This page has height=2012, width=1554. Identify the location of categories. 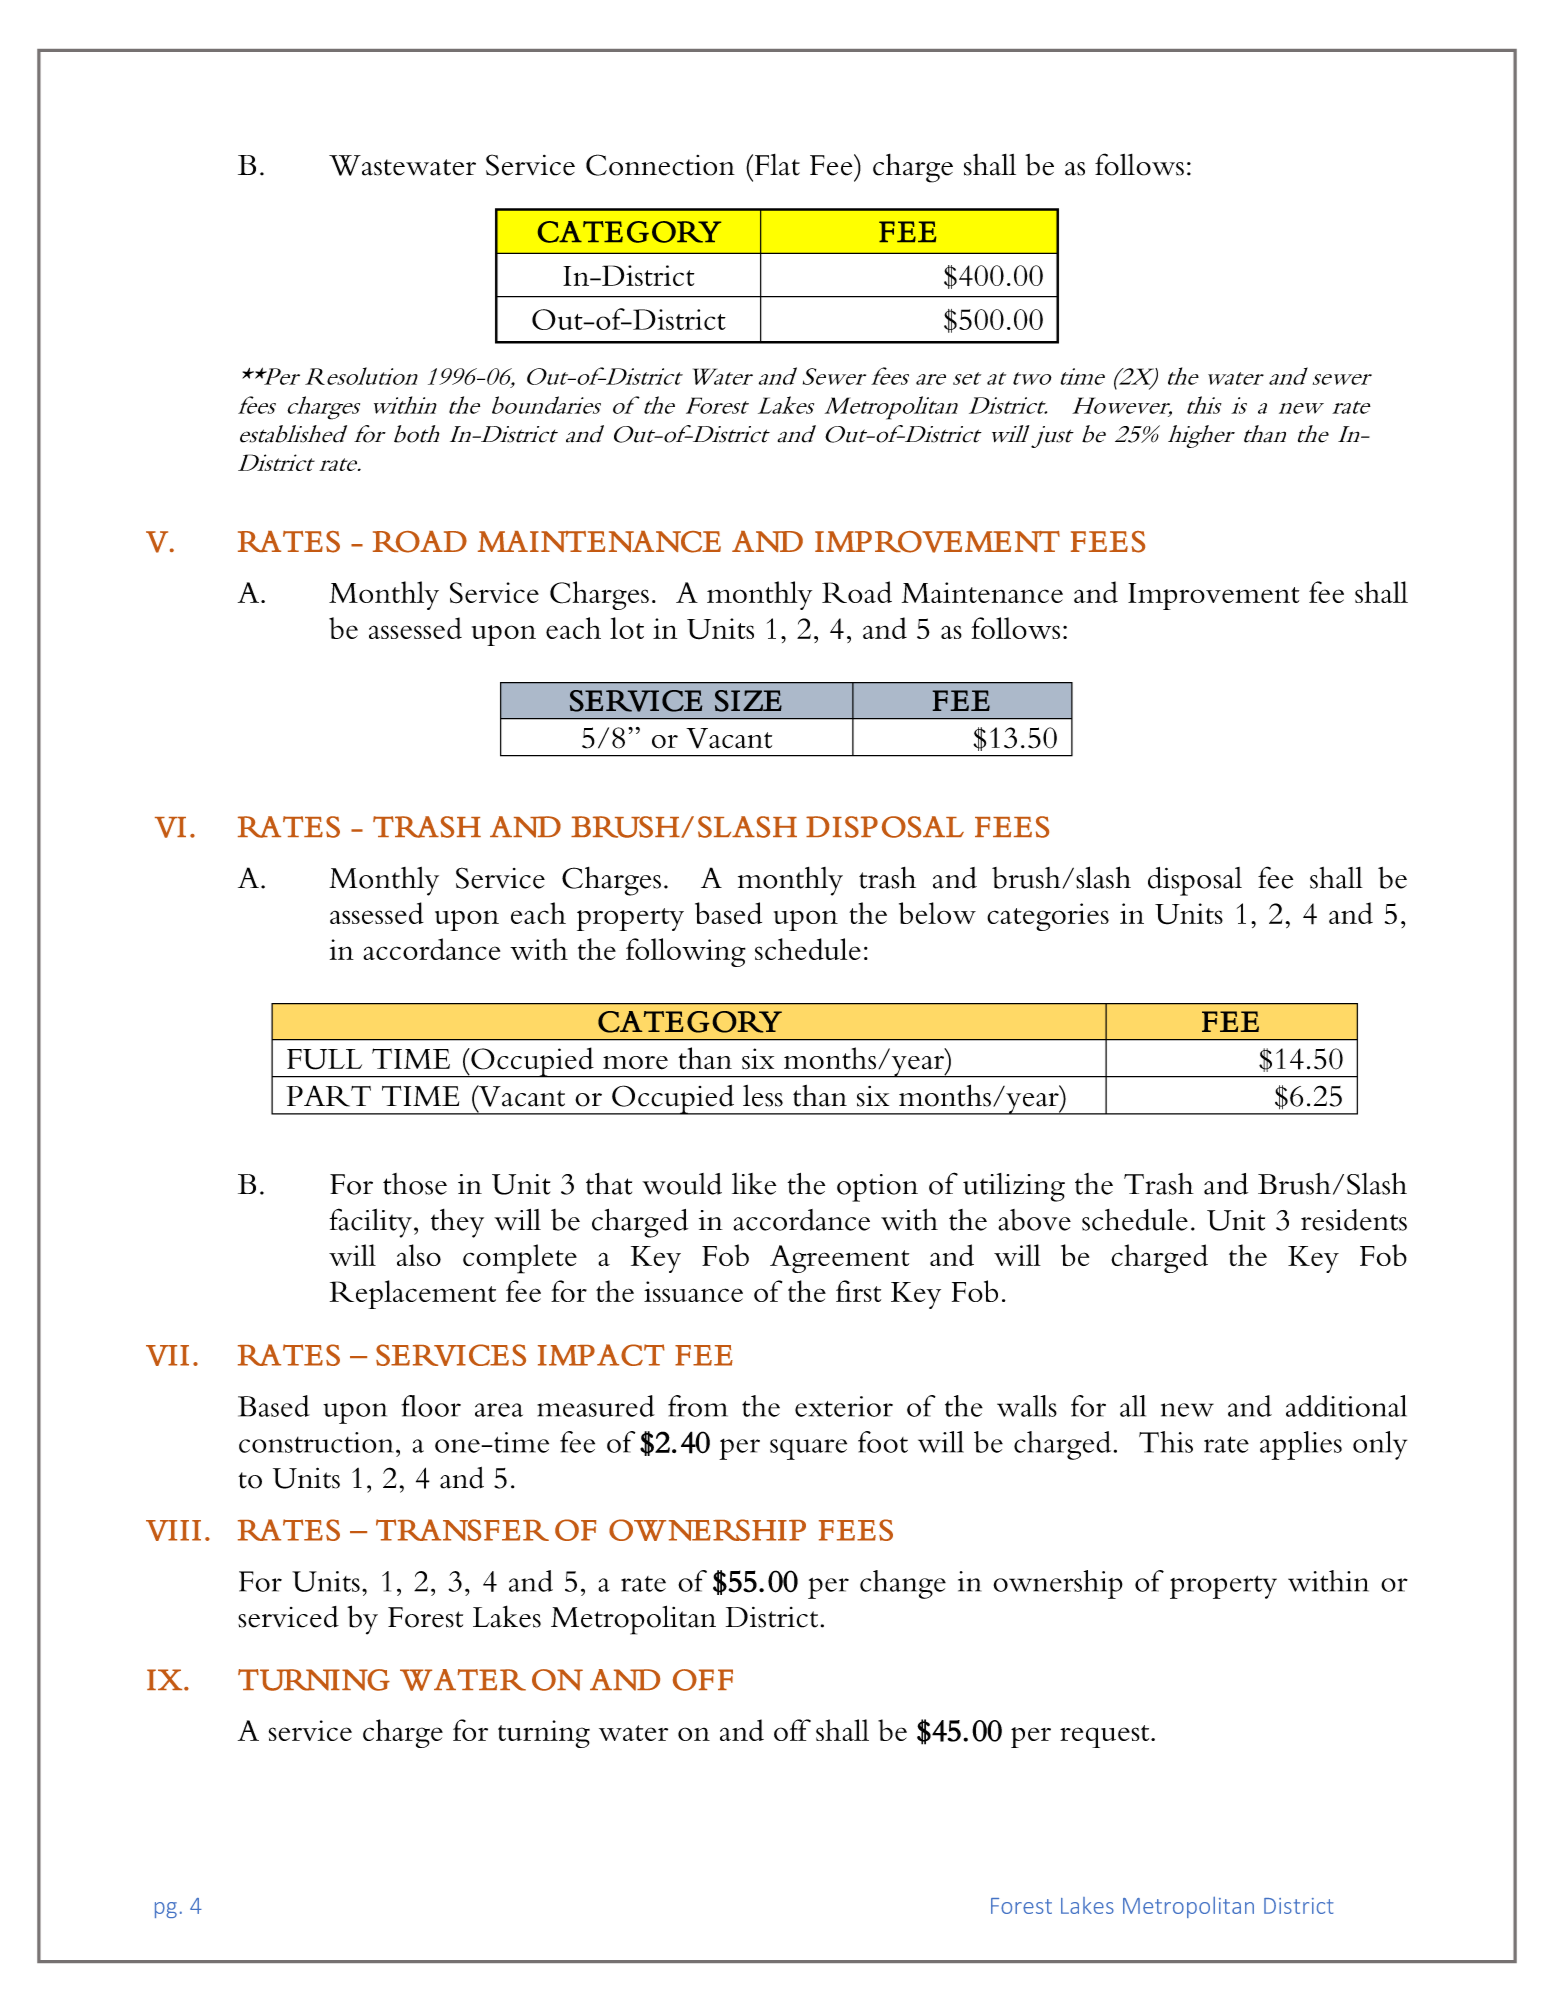
(1048, 917).
